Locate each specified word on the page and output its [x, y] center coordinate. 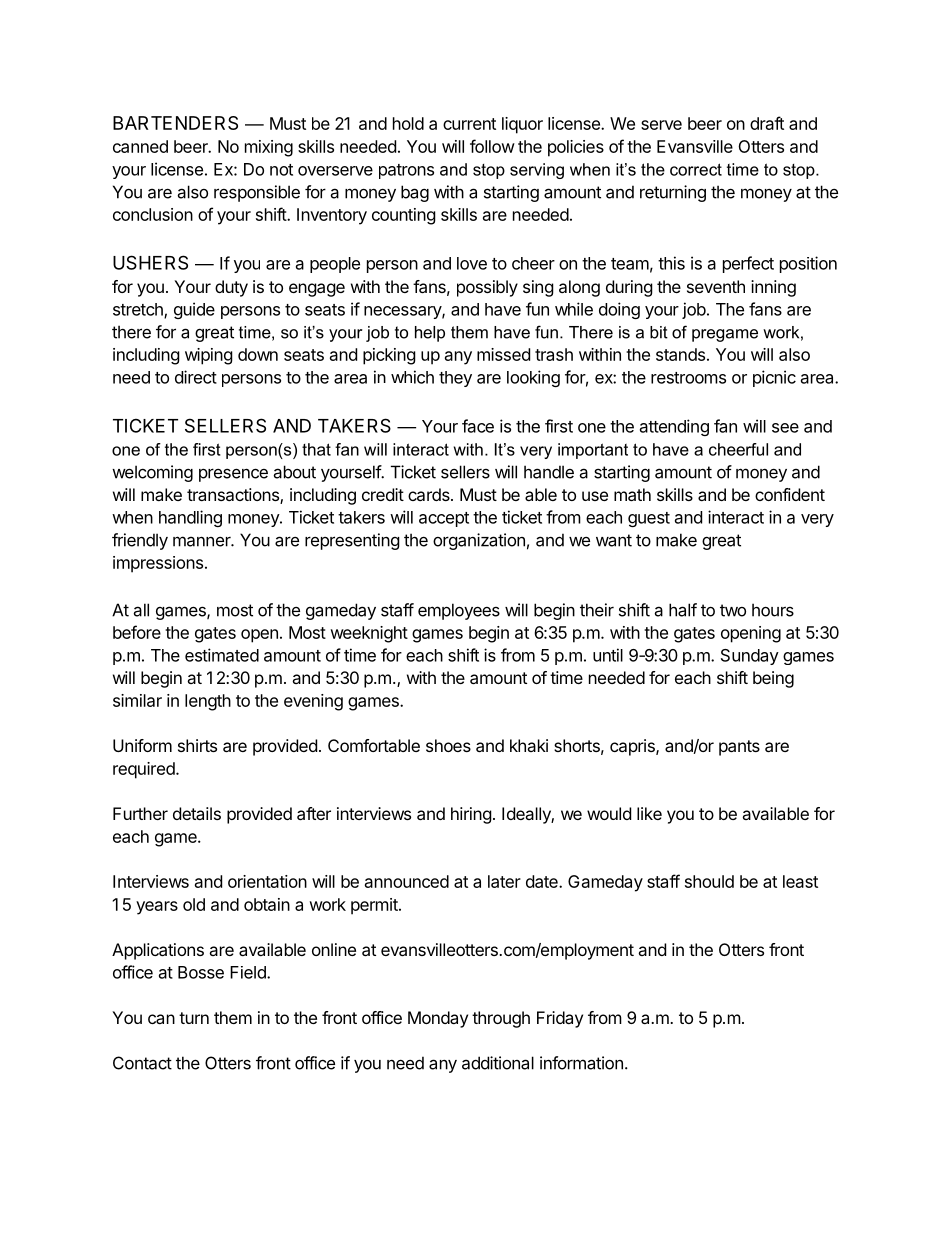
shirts [197, 745]
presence [233, 475]
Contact [142, 1063]
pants [739, 748]
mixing [269, 148]
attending [674, 427]
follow [492, 146]
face [478, 426]
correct [696, 169]
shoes [448, 745]
